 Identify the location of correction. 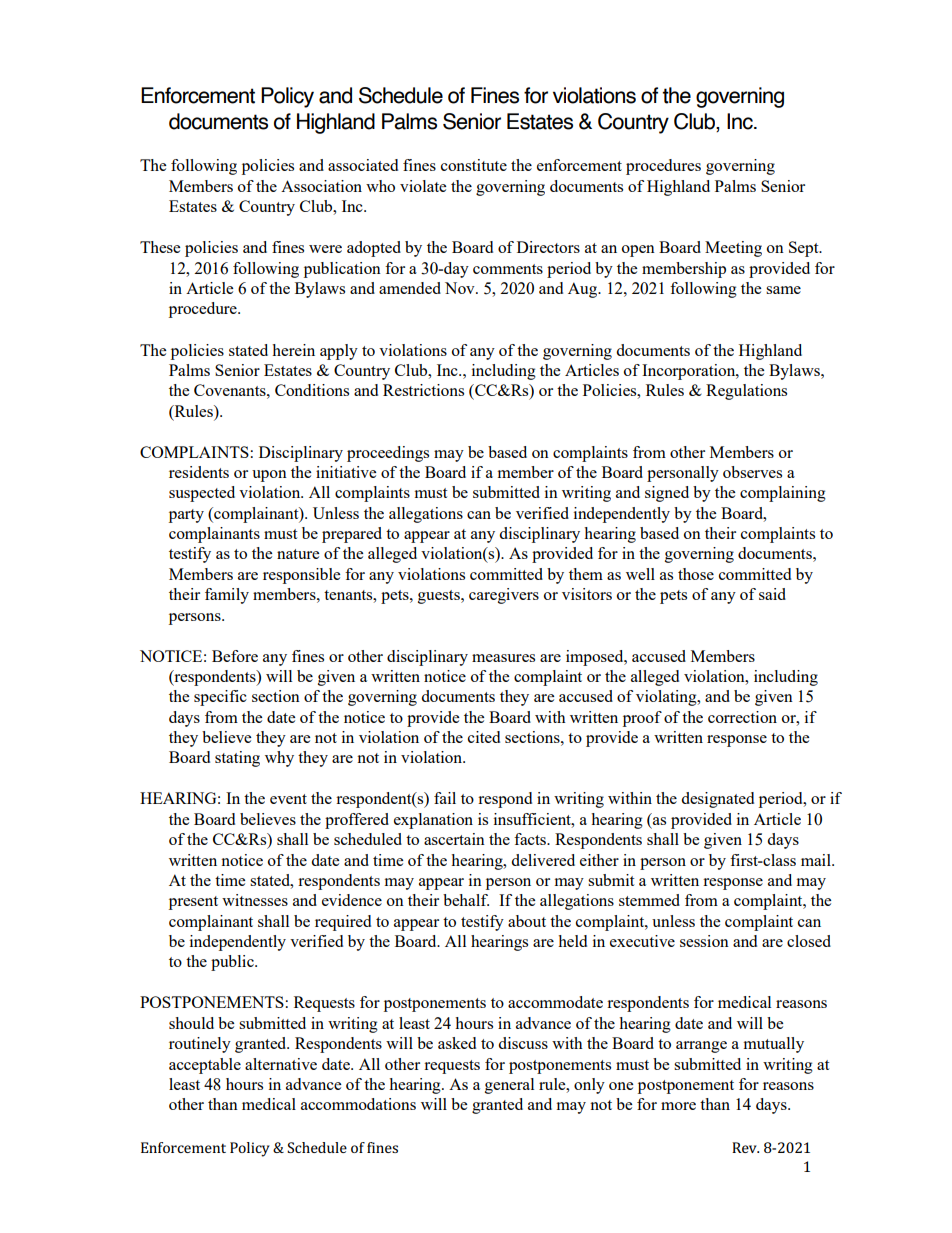
(742, 717).
